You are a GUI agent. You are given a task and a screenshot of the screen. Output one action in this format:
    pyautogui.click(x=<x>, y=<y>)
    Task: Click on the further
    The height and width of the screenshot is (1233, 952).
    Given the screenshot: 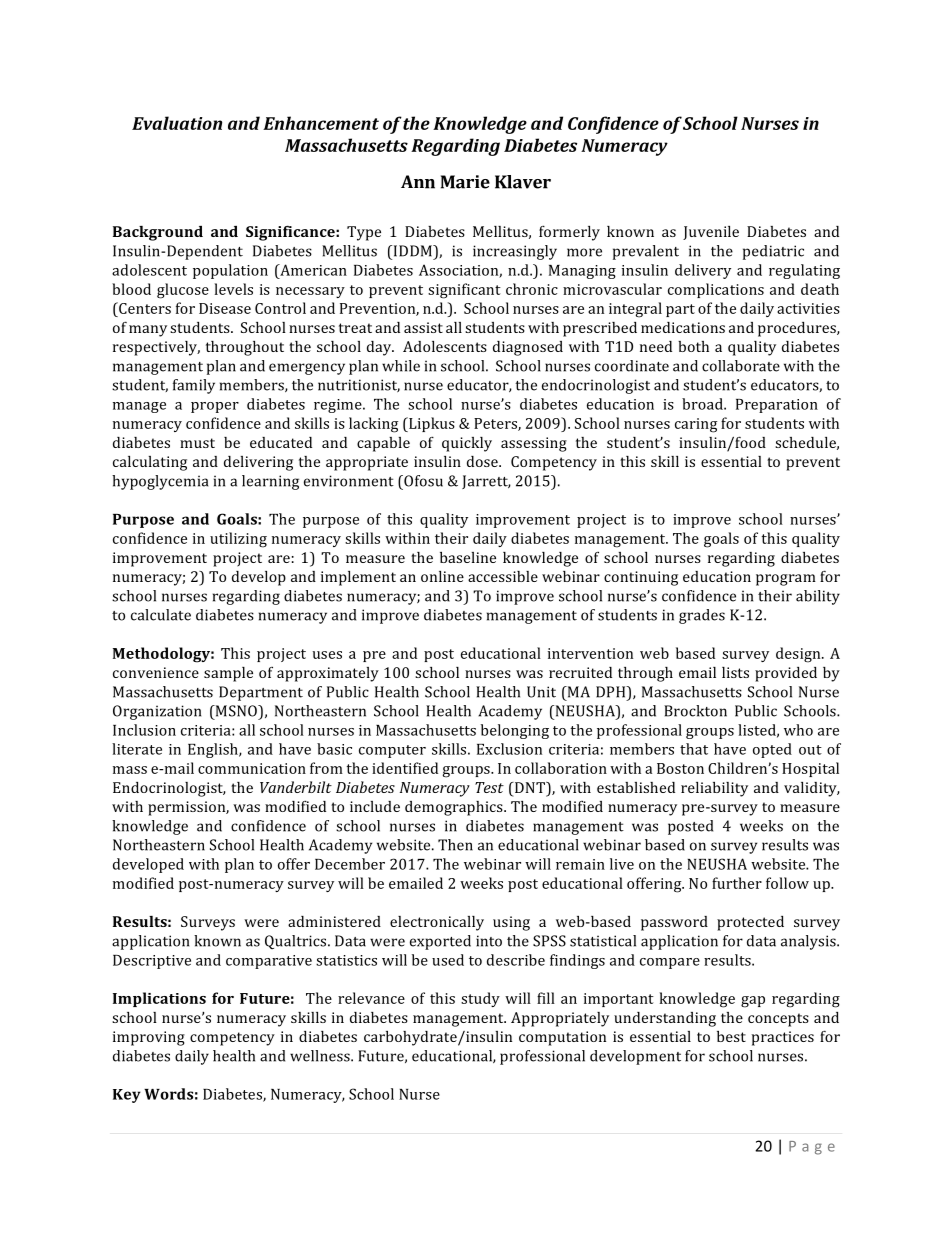 What is the action you would take?
    pyautogui.click(x=737, y=883)
